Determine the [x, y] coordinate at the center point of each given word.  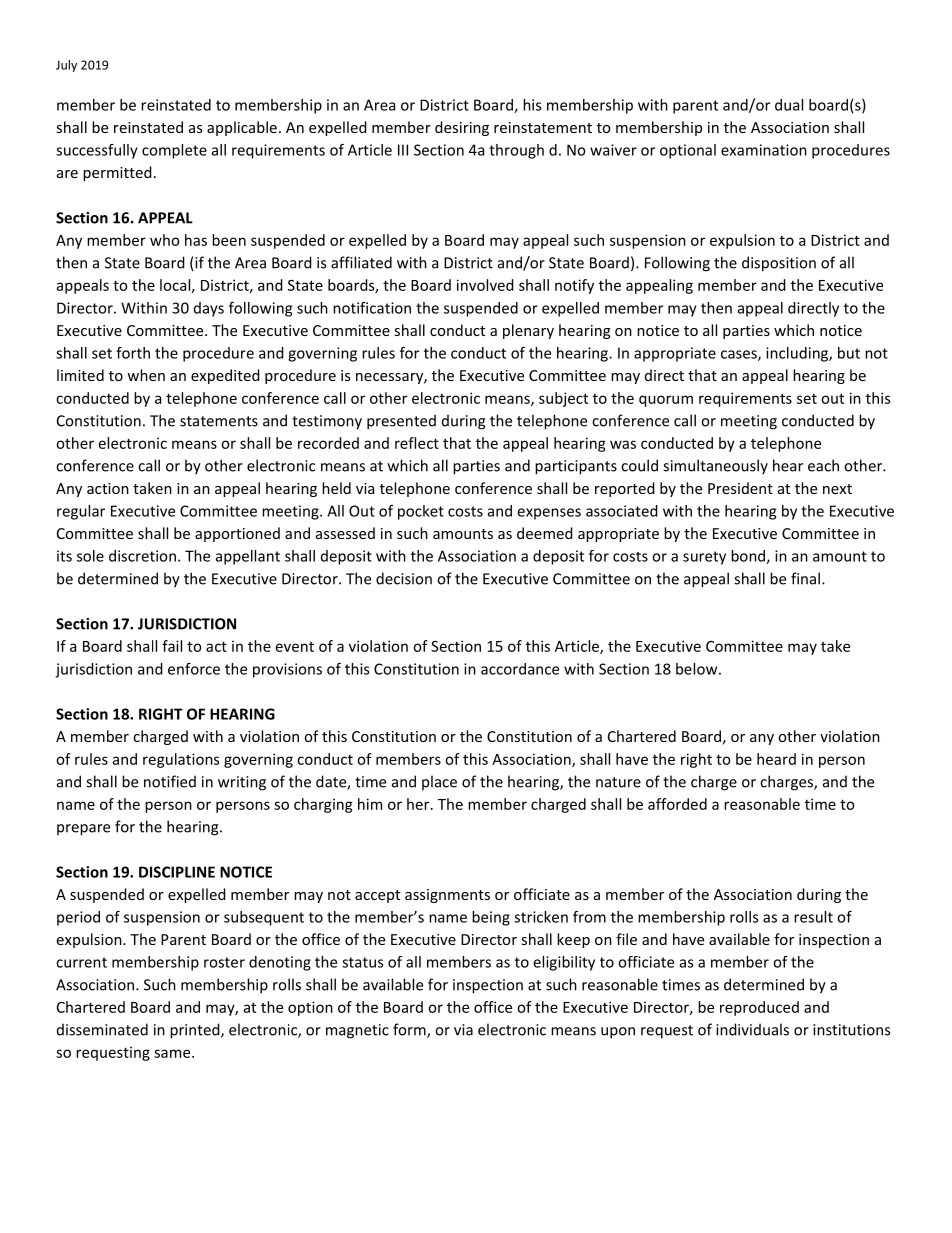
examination [764, 150]
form [410, 1030]
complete [174, 151]
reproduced [759, 1008]
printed [196, 1031]
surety [704, 558]
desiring [462, 128]
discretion [142, 556]
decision [404, 578]
